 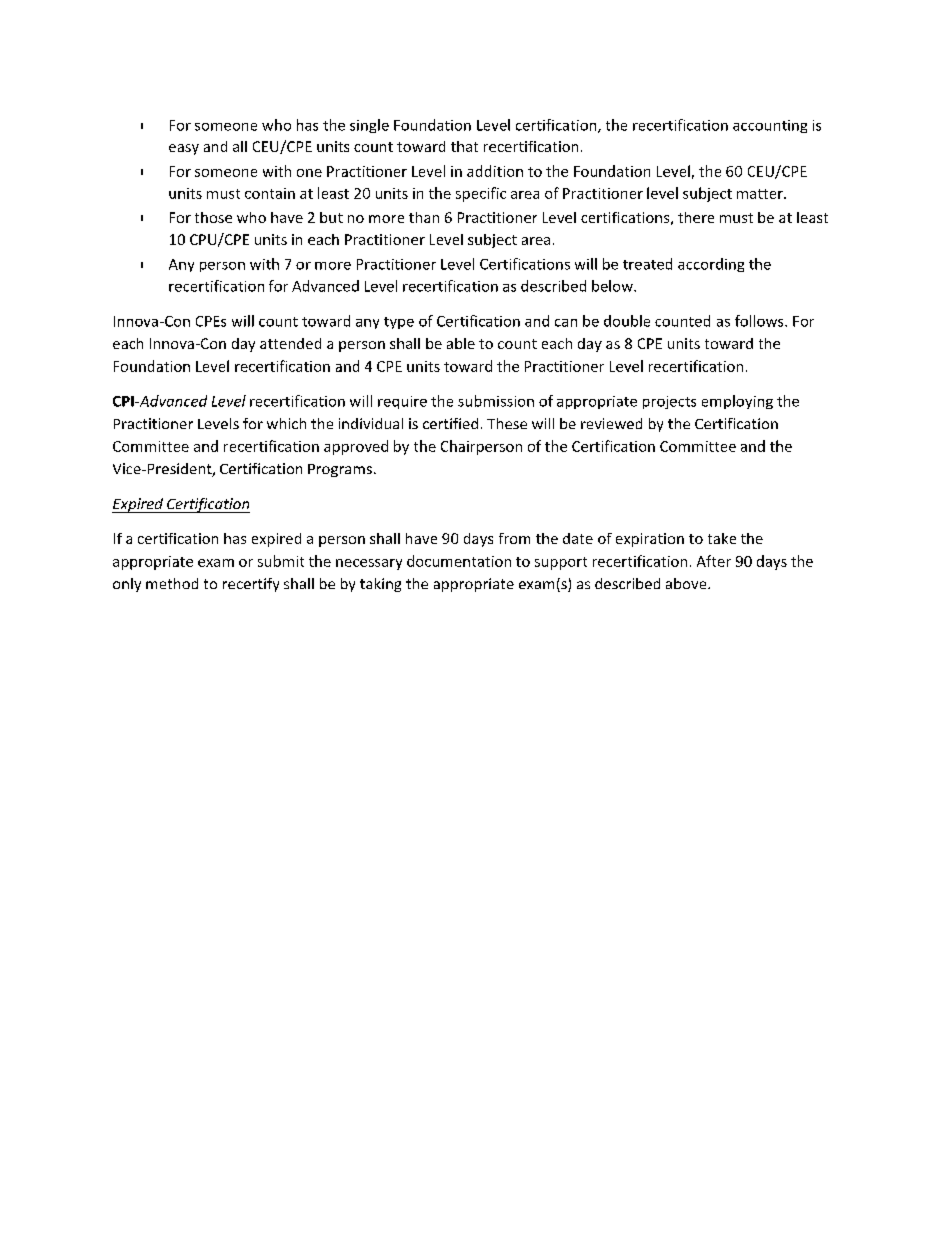 What do you see at coordinates (356, 447) in the image?
I see `approved` at bounding box center [356, 447].
